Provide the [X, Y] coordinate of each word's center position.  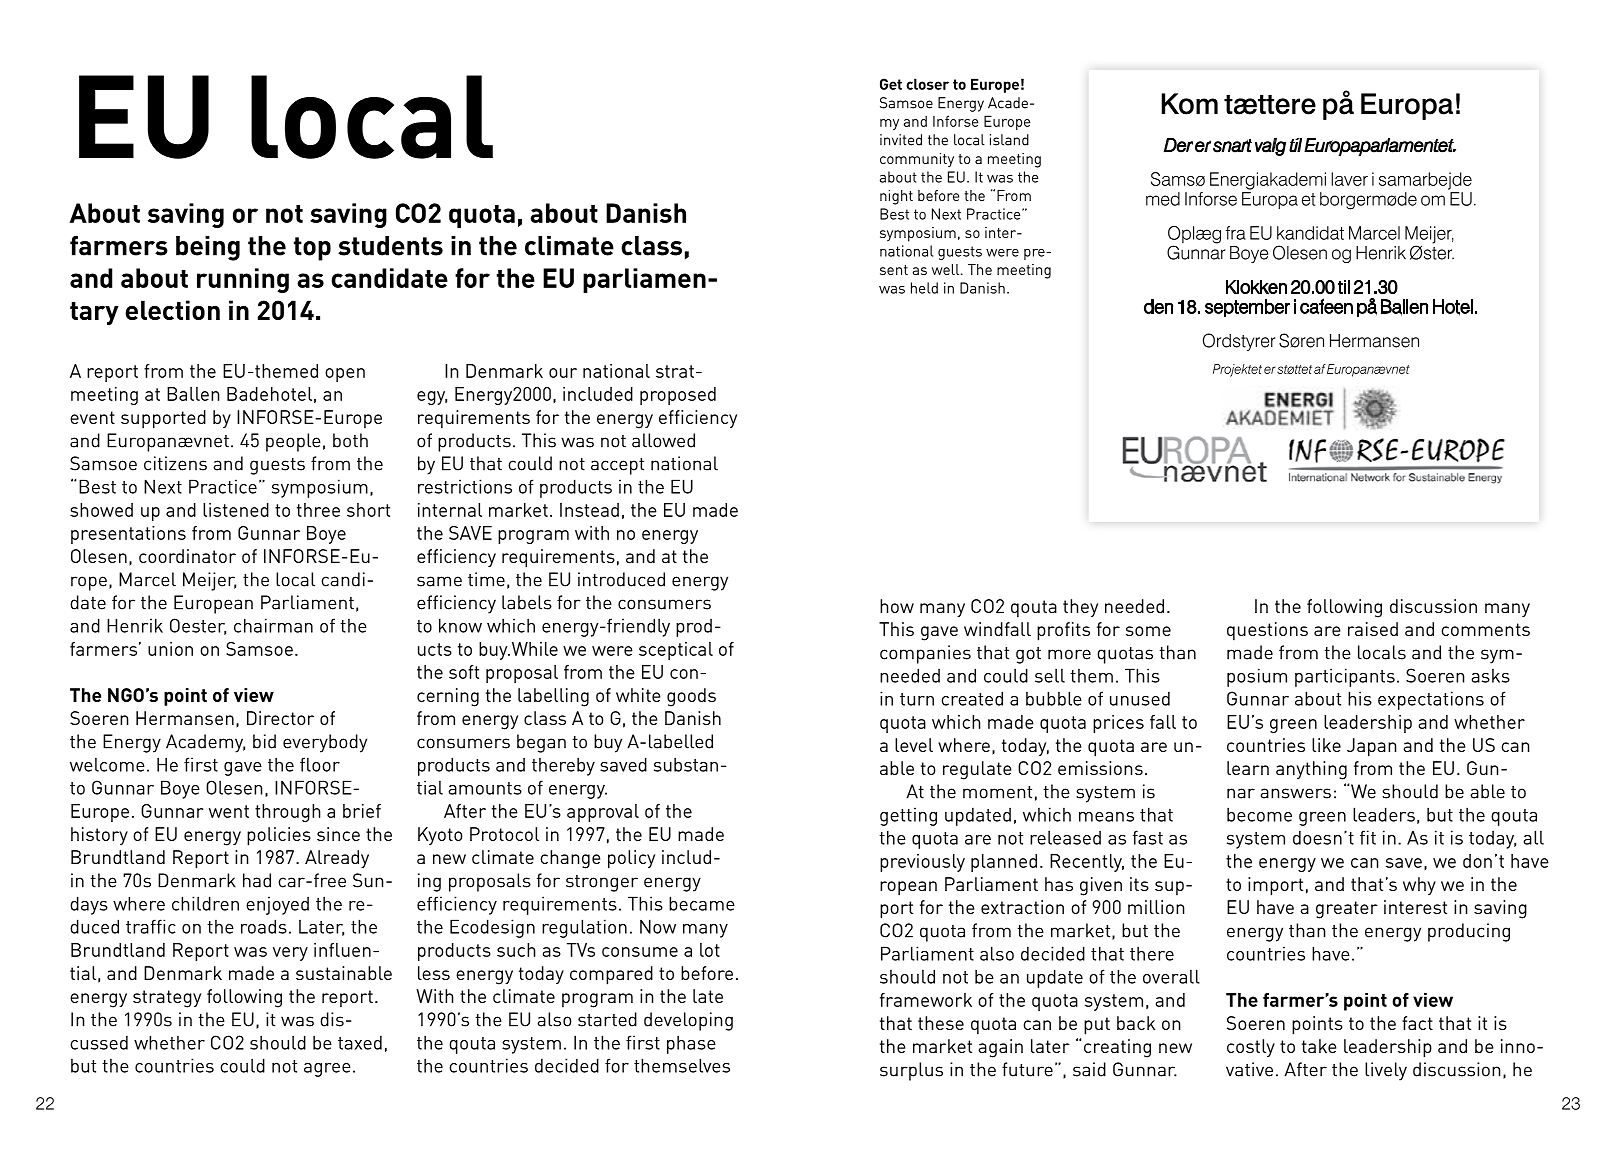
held [924, 288]
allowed [663, 440]
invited [901, 140]
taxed [360, 1042]
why [1419, 886]
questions [1267, 631]
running [243, 280]
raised [1373, 629]
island [1009, 140]
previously [922, 863]
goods [691, 697]
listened [236, 510]
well [947, 269]
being [208, 248]
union [170, 649]
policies [279, 836]
